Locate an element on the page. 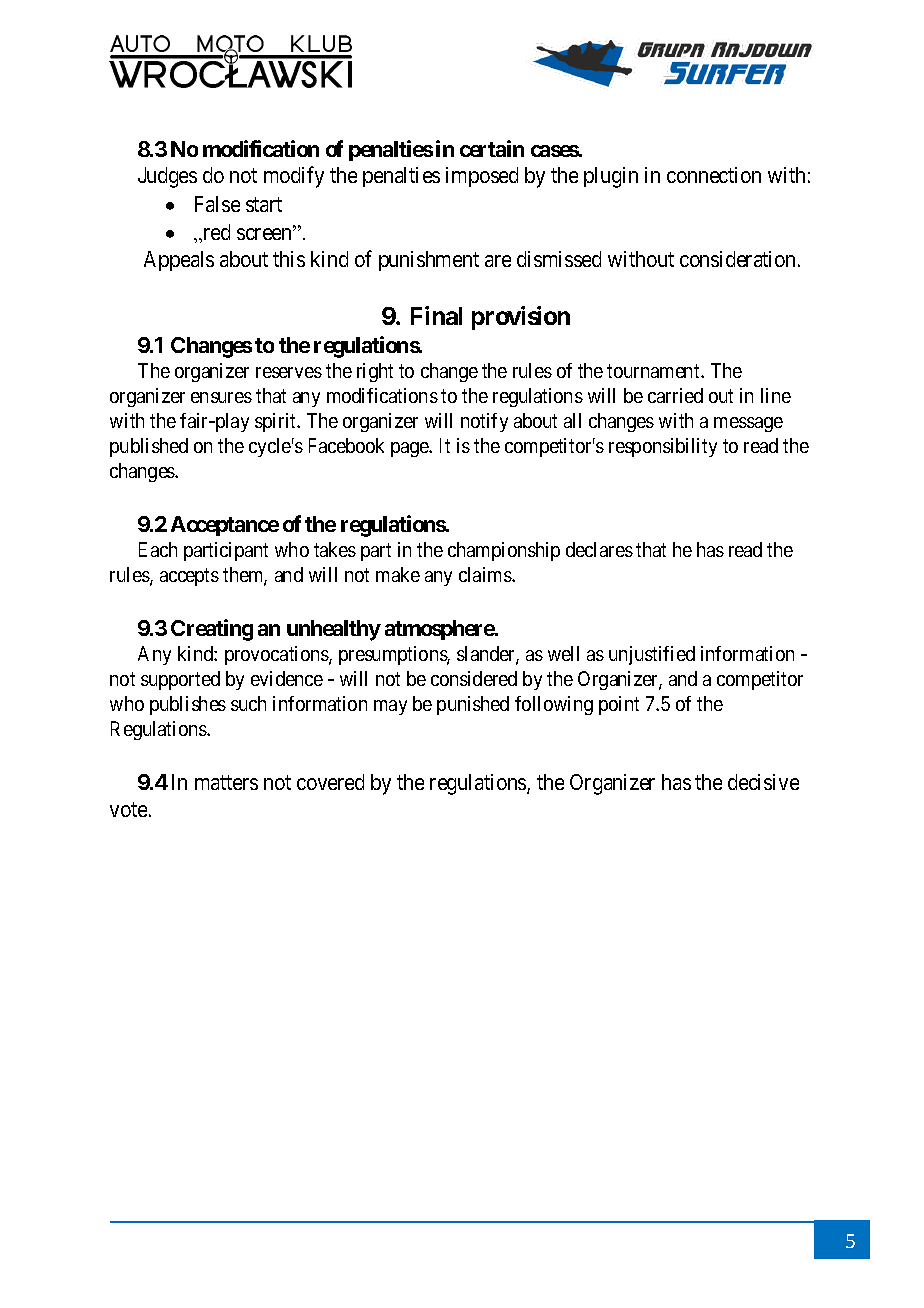 The height and width of the image is (1308, 924). notify is located at coordinates (484, 422).
